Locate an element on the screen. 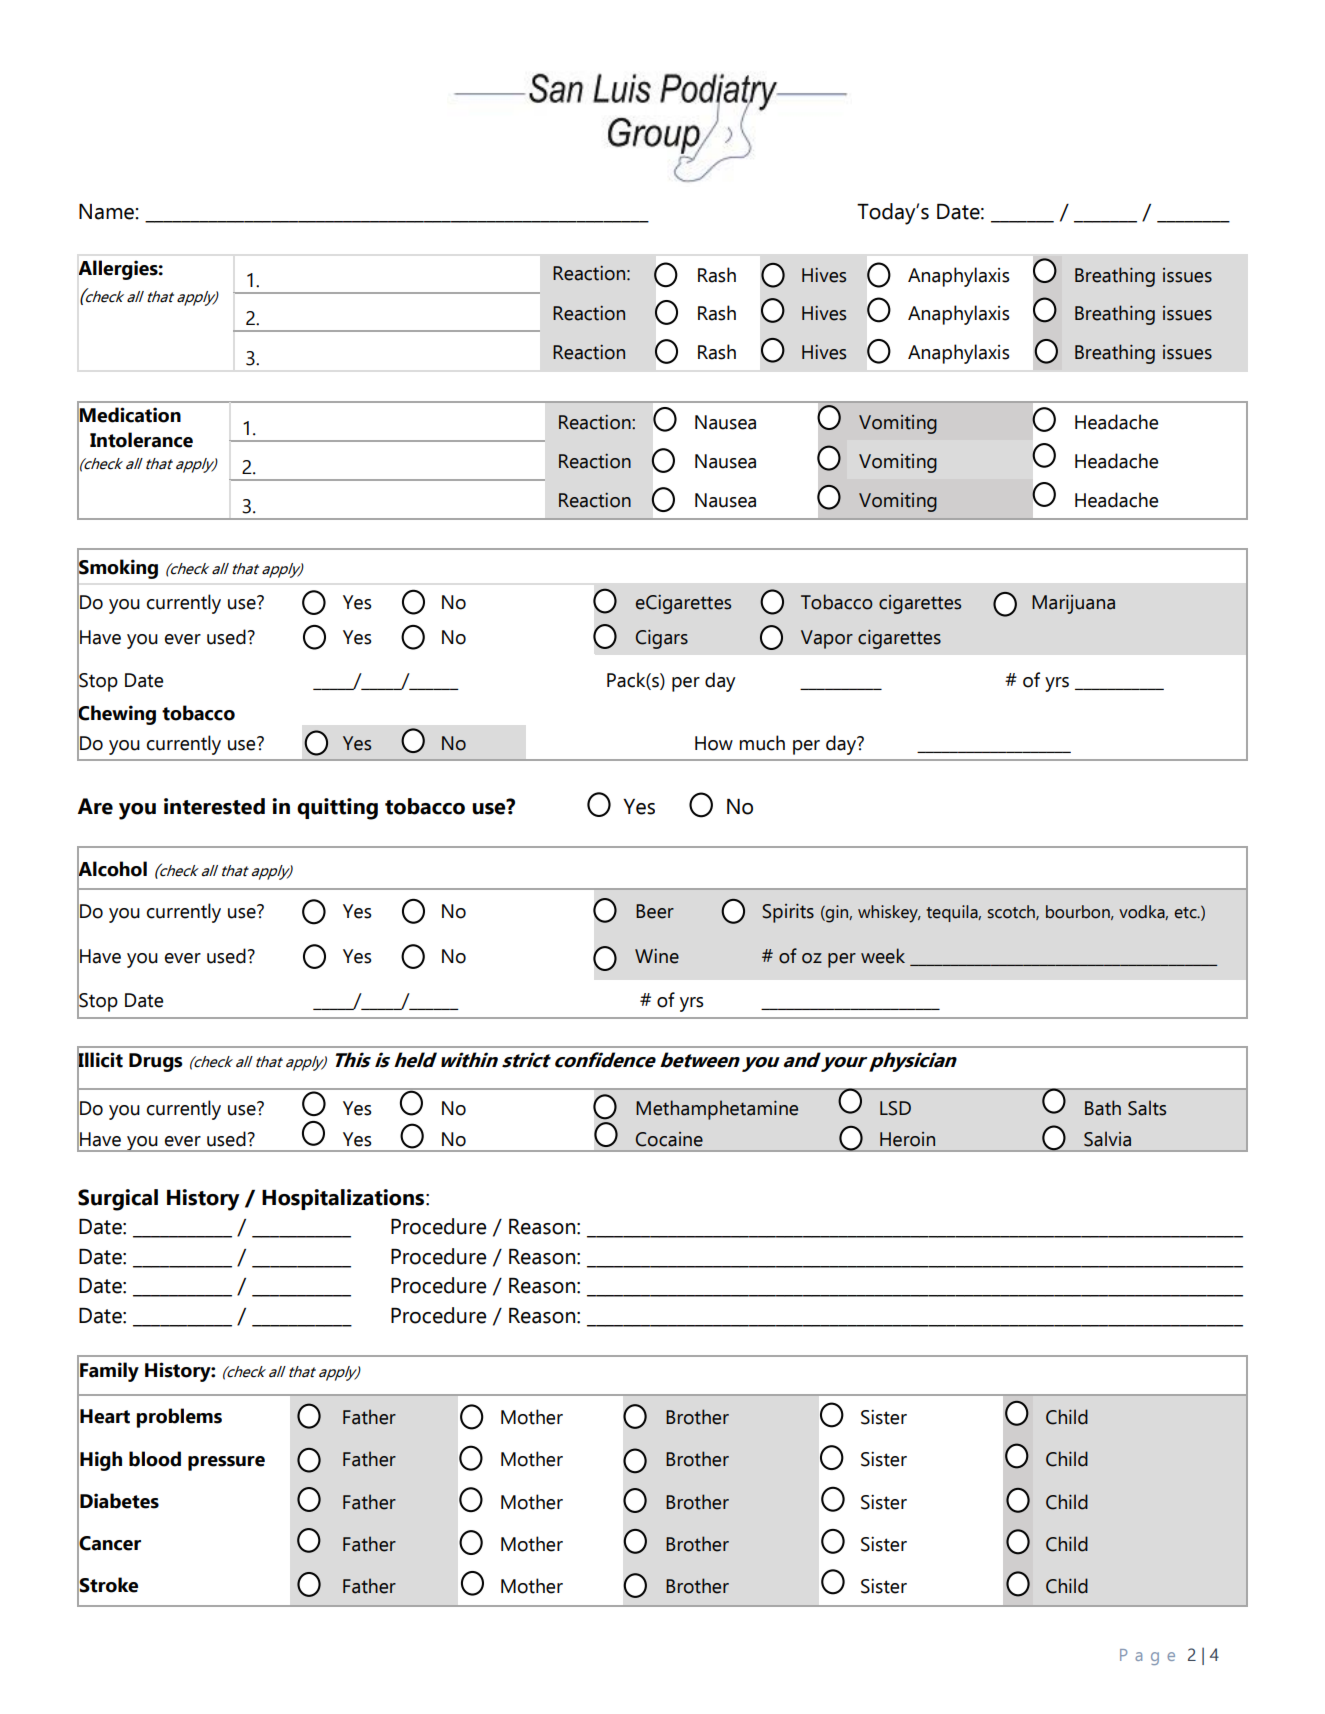 Image resolution: width=1325 pixels, height=1714 pixels. pressure is located at coordinates (226, 1463).
